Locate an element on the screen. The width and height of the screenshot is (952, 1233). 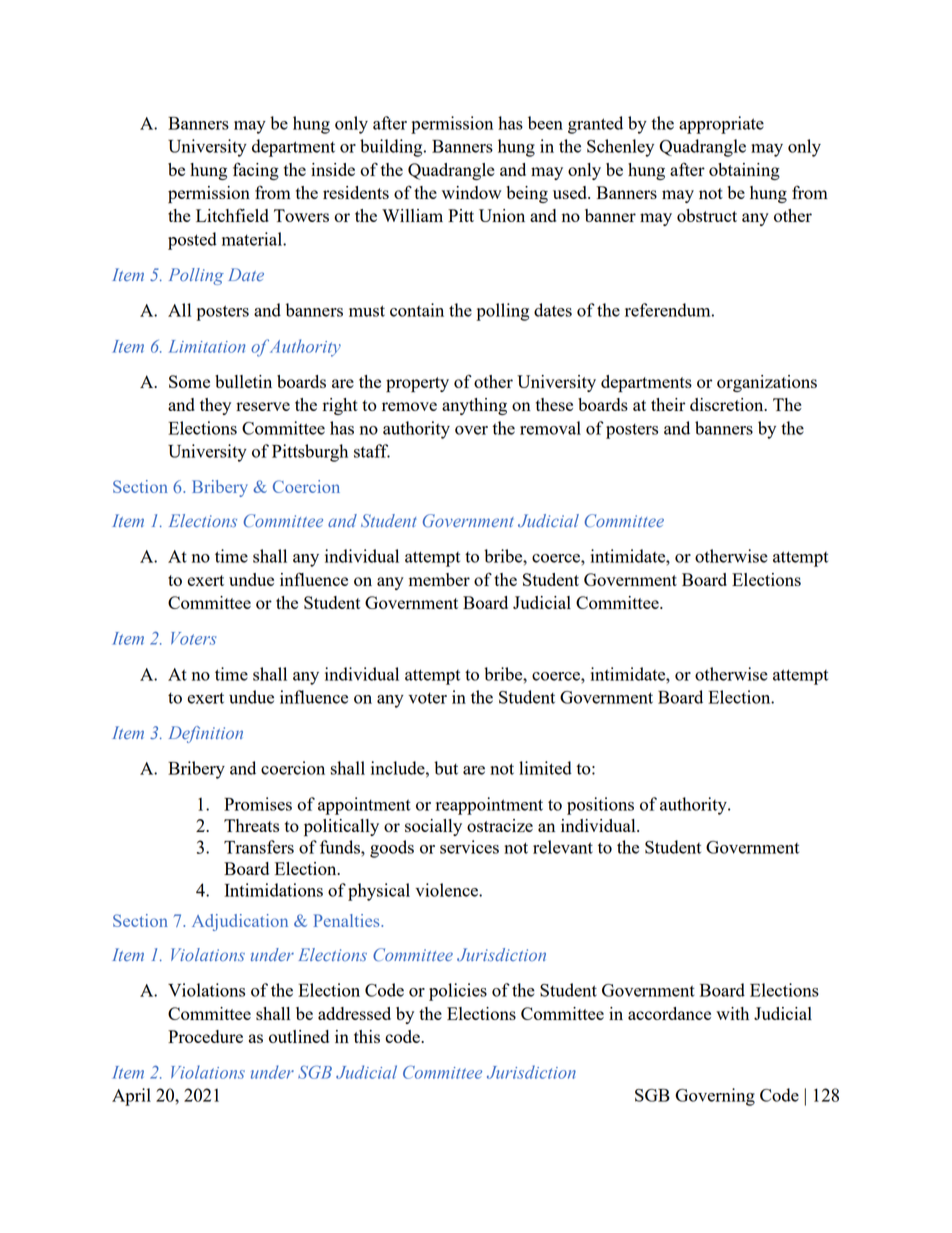
anything is located at coordinates (474, 406).
